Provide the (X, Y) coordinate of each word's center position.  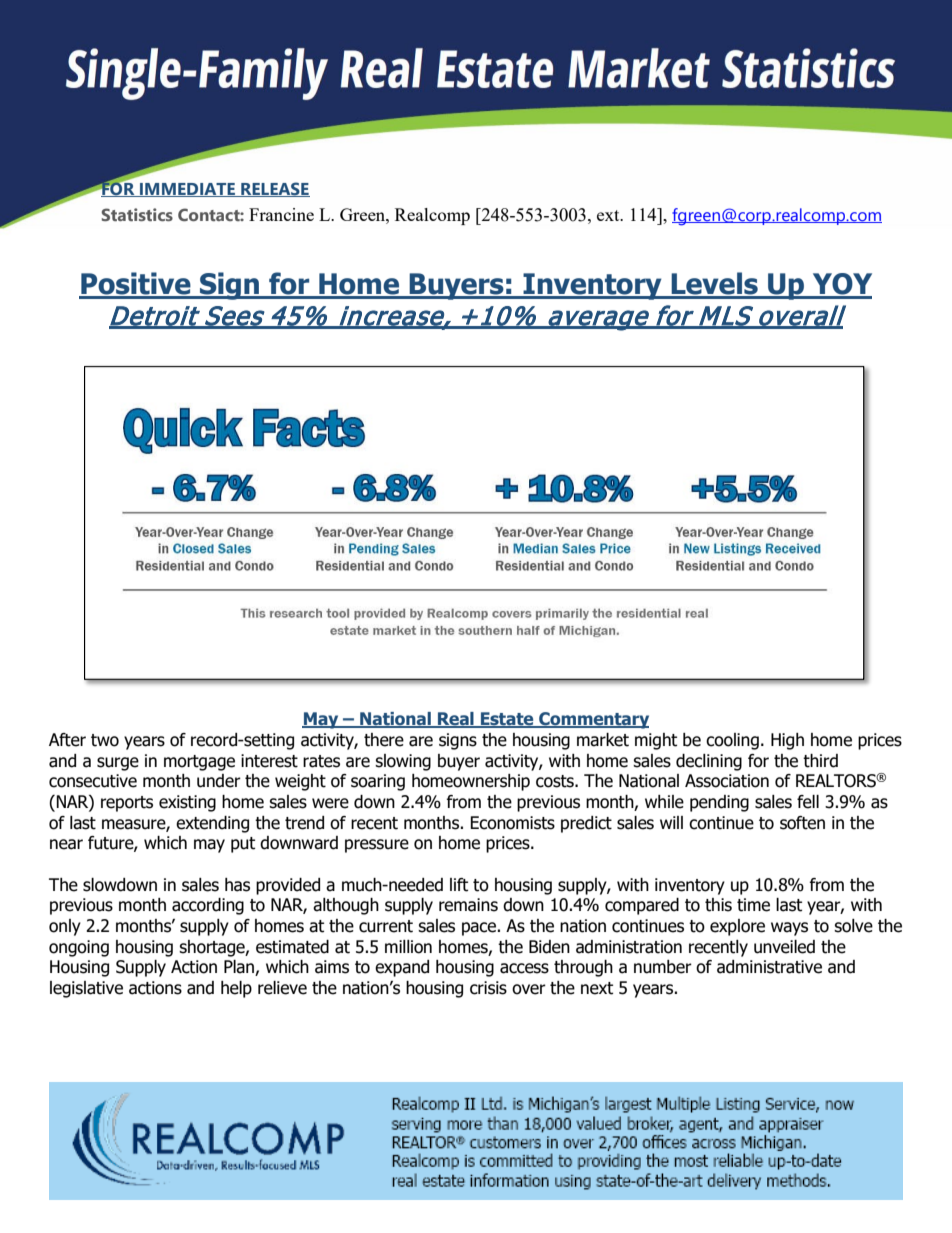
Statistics (137, 214)
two (105, 740)
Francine (281, 214)
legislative (86, 989)
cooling (732, 741)
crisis (488, 988)
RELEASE (274, 189)
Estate (507, 720)
